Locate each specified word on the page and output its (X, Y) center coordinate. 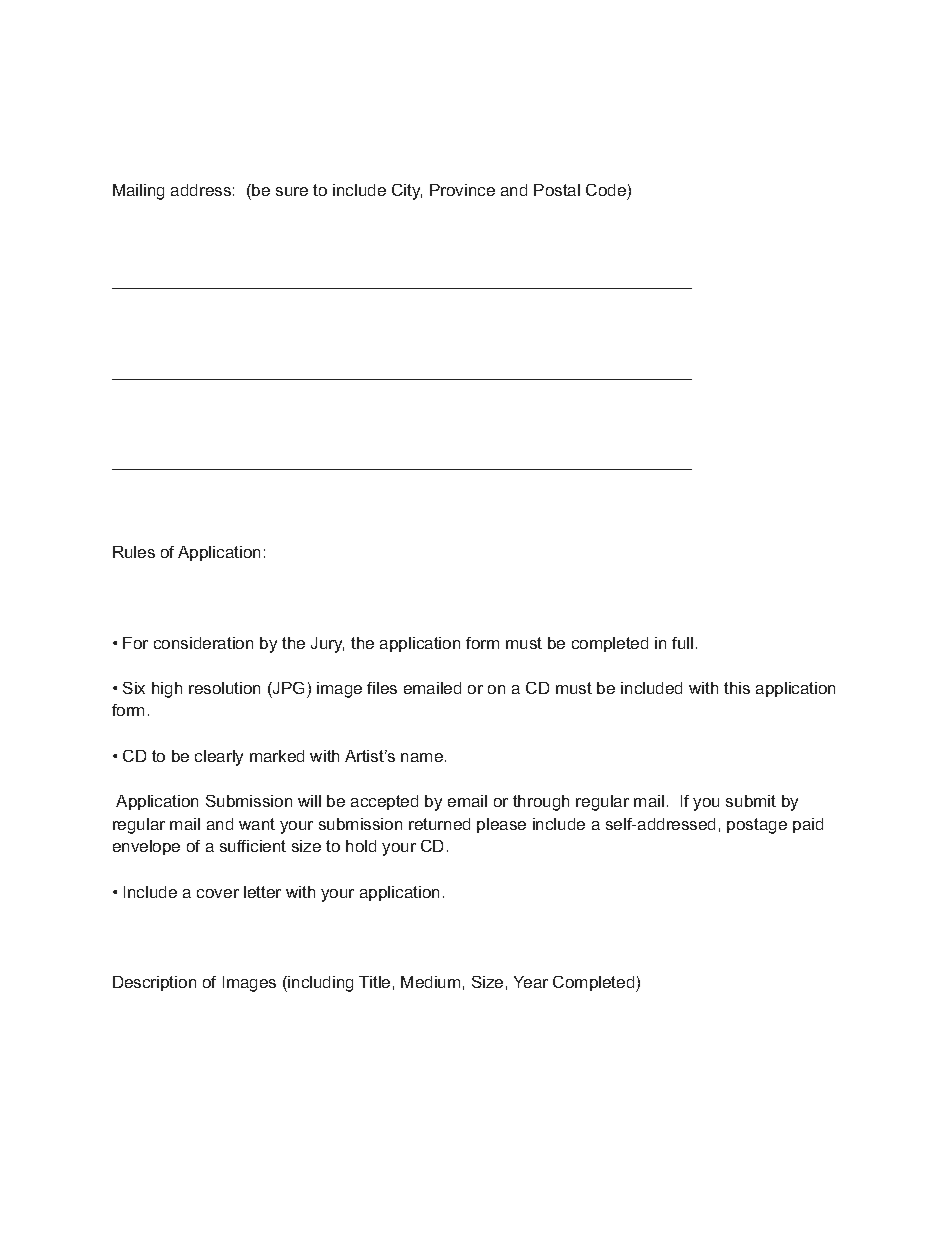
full (682, 643)
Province (462, 190)
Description (154, 983)
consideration (203, 643)
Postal (557, 190)
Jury (327, 645)
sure (292, 191)
